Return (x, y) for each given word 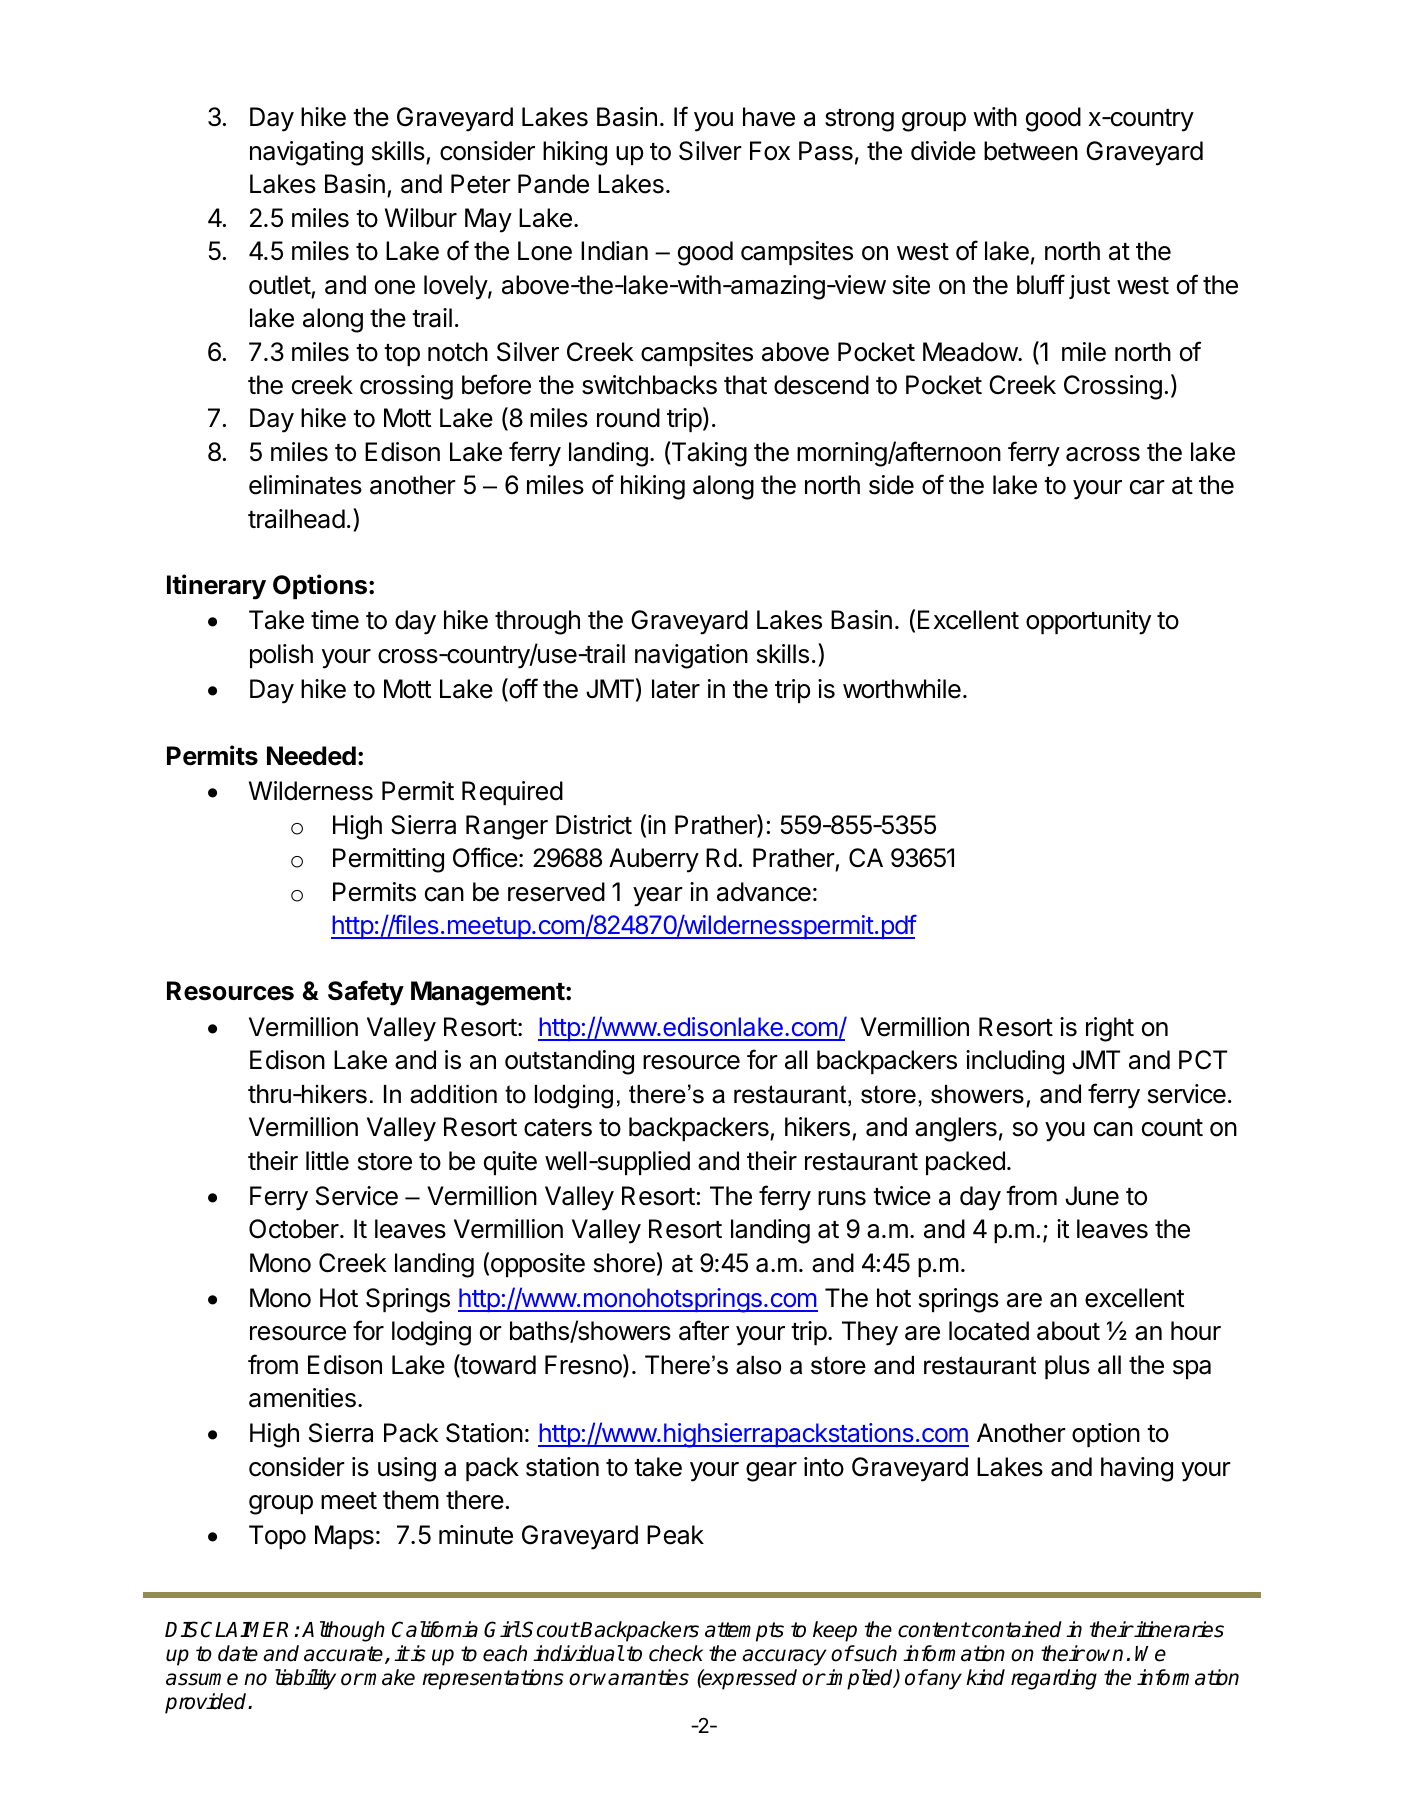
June (1092, 1196)
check (676, 1653)
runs (842, 1198)
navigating (306, 153)
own (1104, 1655)
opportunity (1088, 622)
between (1031, 151)
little (327, 1161)
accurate (345, 1655)
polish (281, 656)
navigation (691, 656)
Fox (770, 151)
